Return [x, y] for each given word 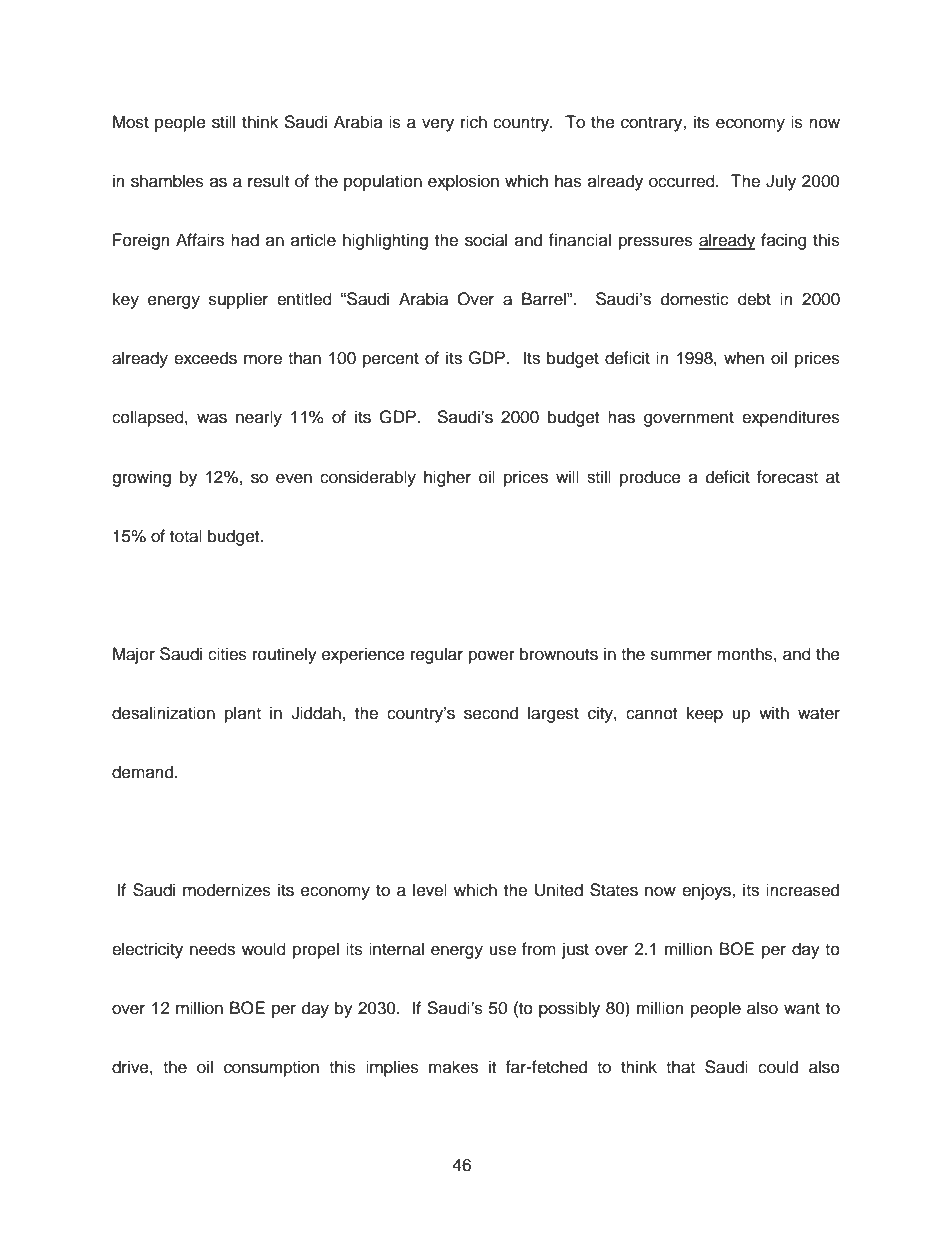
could [778, 1067]
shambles [167, 181]
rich [474, 122]
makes [453, 1067]
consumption [271, 1068]
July [781, 182]
